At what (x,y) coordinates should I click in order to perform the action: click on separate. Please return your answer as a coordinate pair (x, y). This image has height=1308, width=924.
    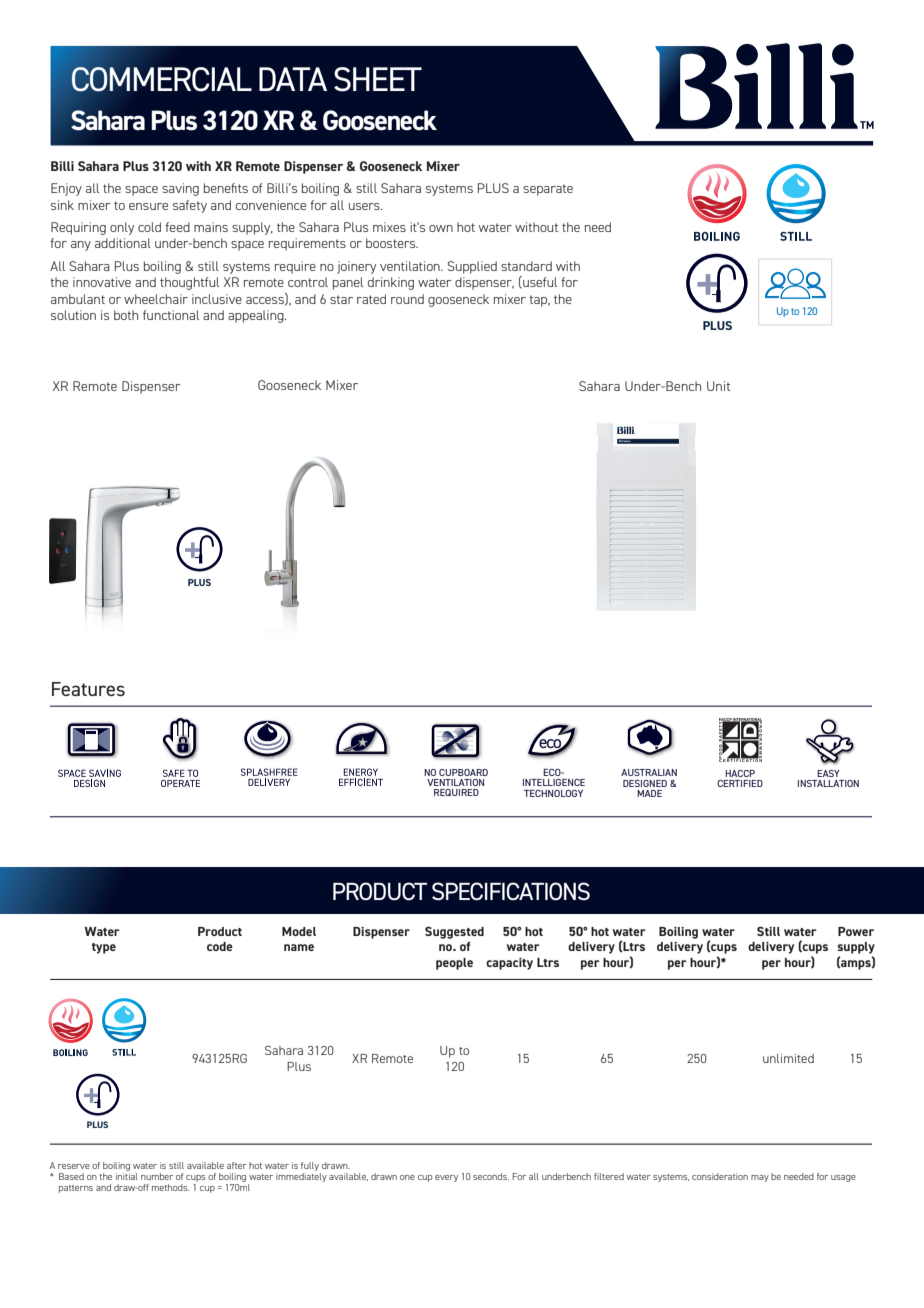
    Looking at the image, I should click on (548, 190).
